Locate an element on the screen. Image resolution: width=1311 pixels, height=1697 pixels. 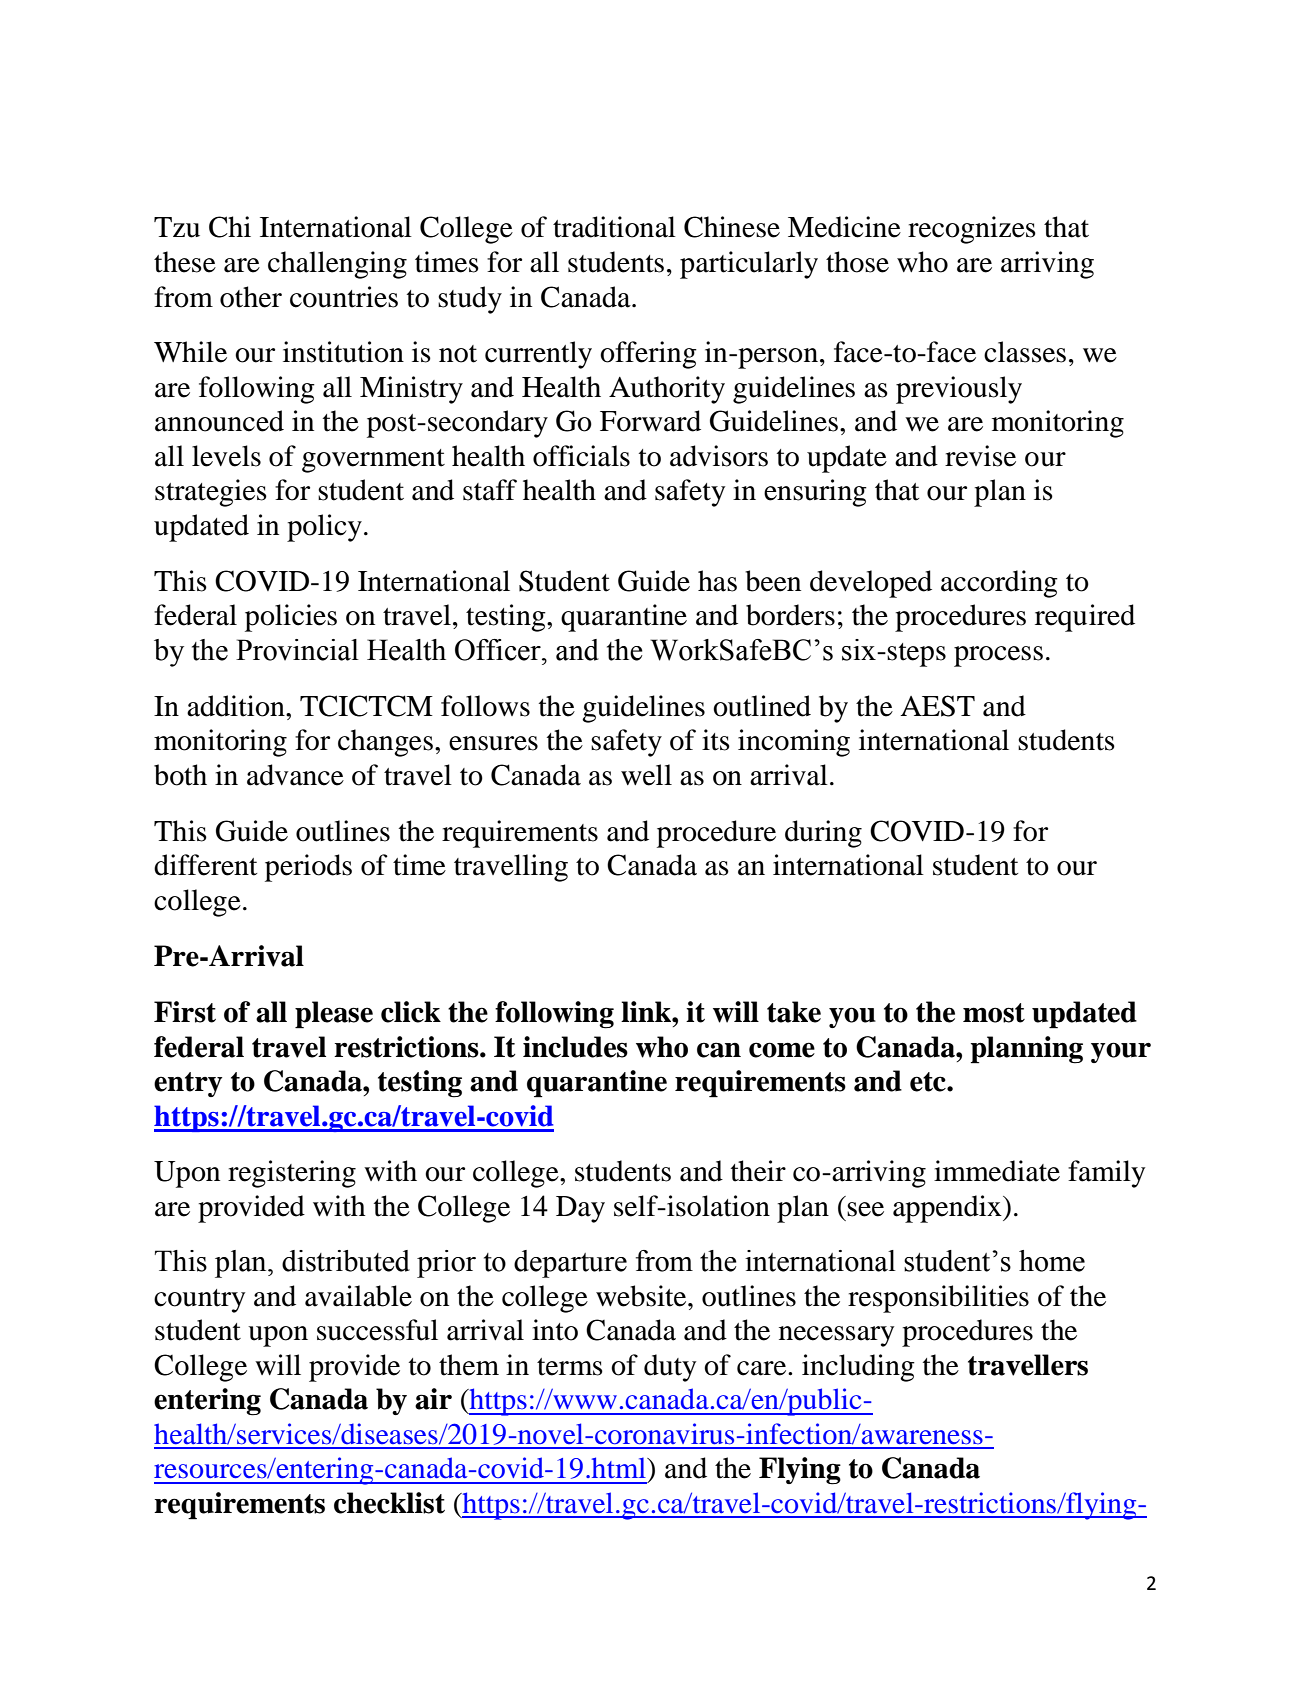
traditional is located at coordinates (614, 227).
